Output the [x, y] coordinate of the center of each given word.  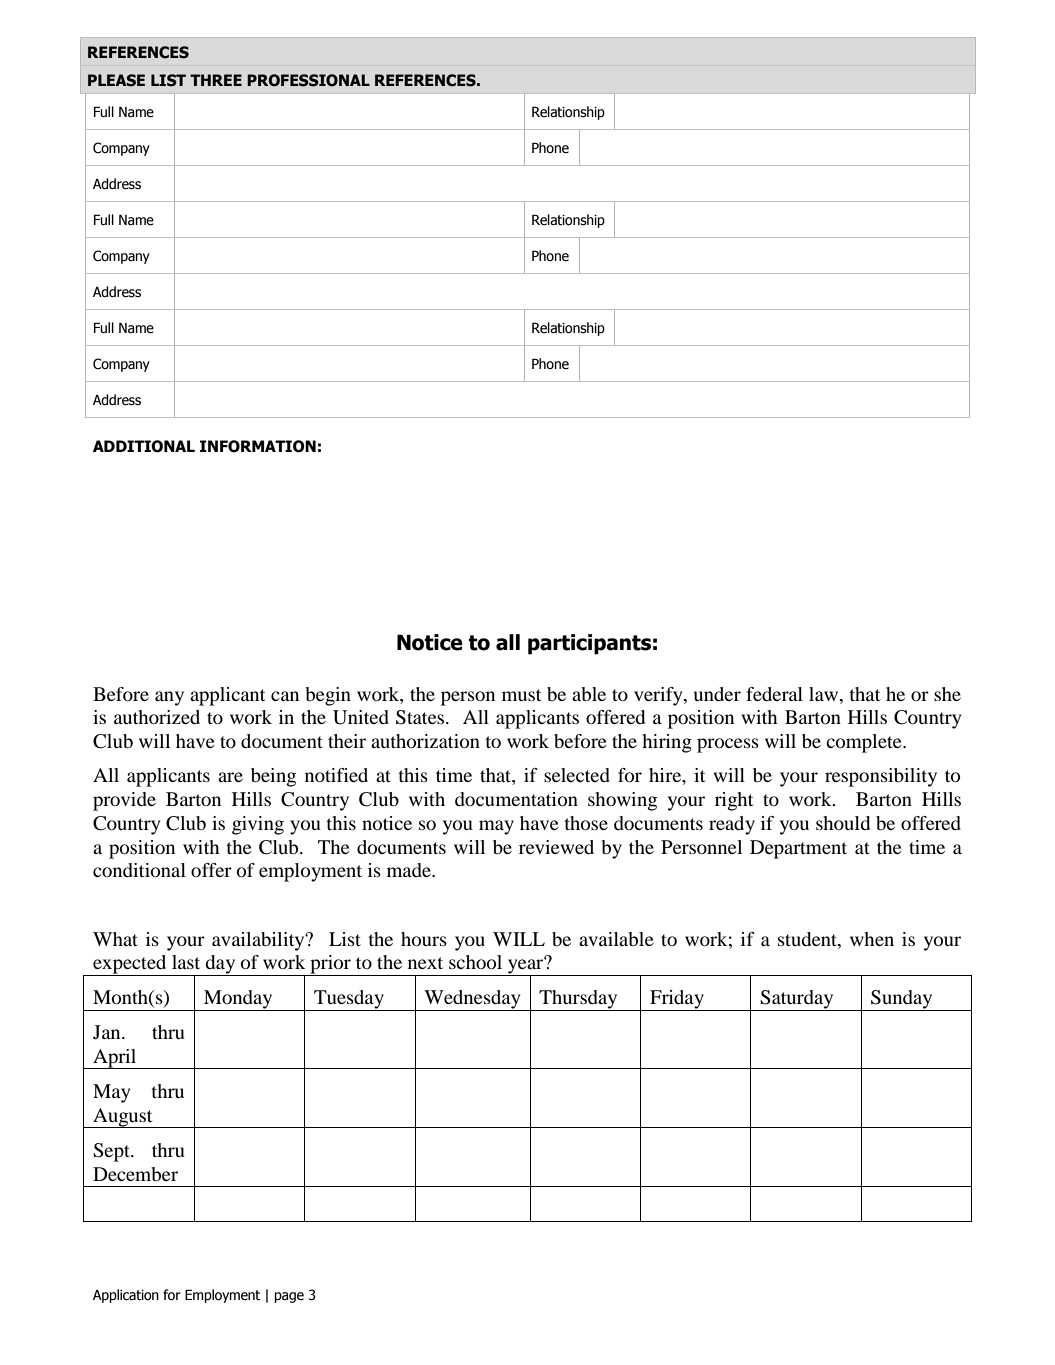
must [521, 695]
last [186, 962]
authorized [157, 717]
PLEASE [116, 80]
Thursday [579, 1000]
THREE [216, 80]
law [825, 694]
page [289, 1297]
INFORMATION [258, 446]
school [475, 962]
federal [774, 694]
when [872, 939]
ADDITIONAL [144, 446]
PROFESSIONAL [308, 80]
